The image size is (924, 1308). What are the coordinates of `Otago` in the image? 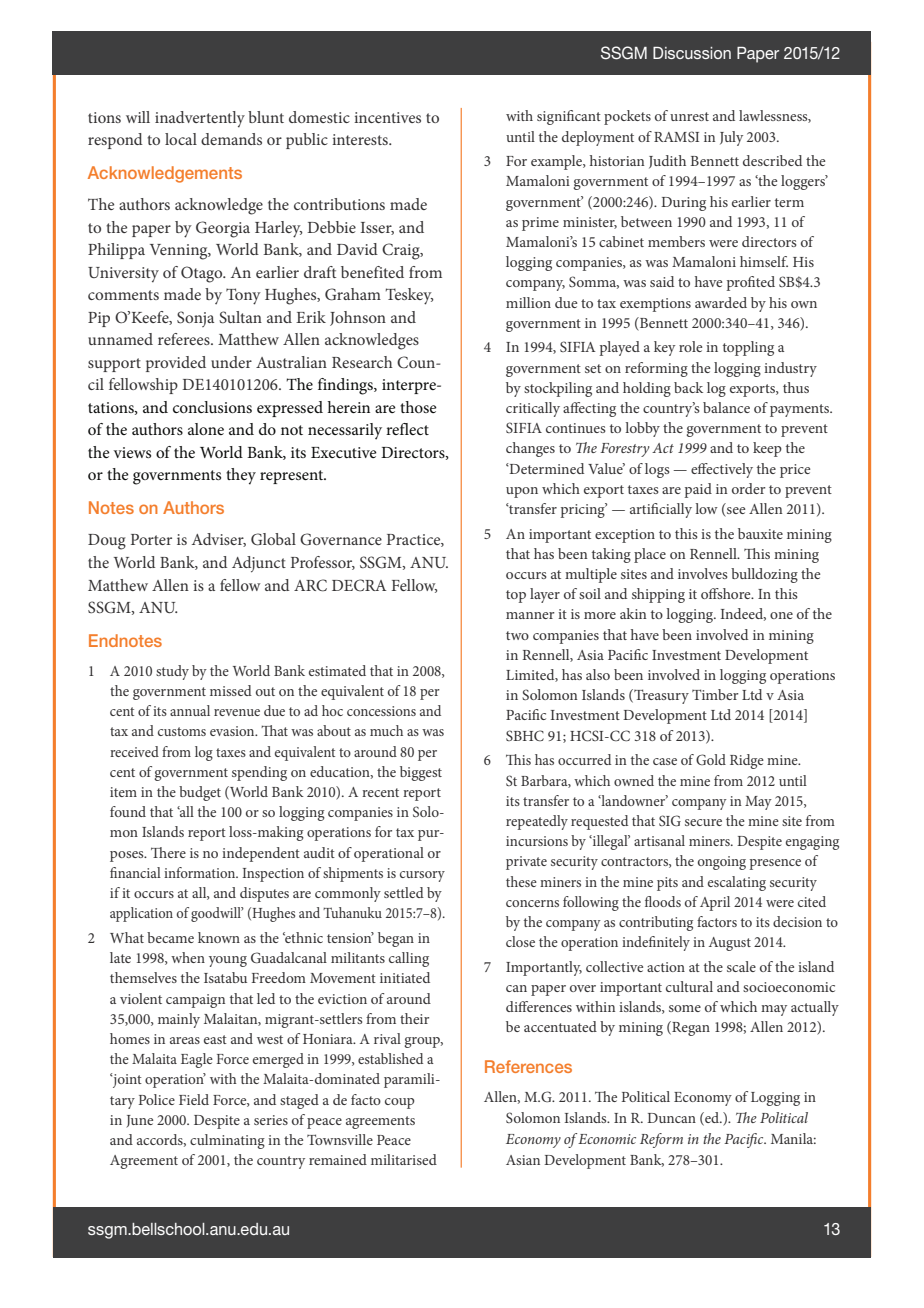 It's located at (203, 274).
